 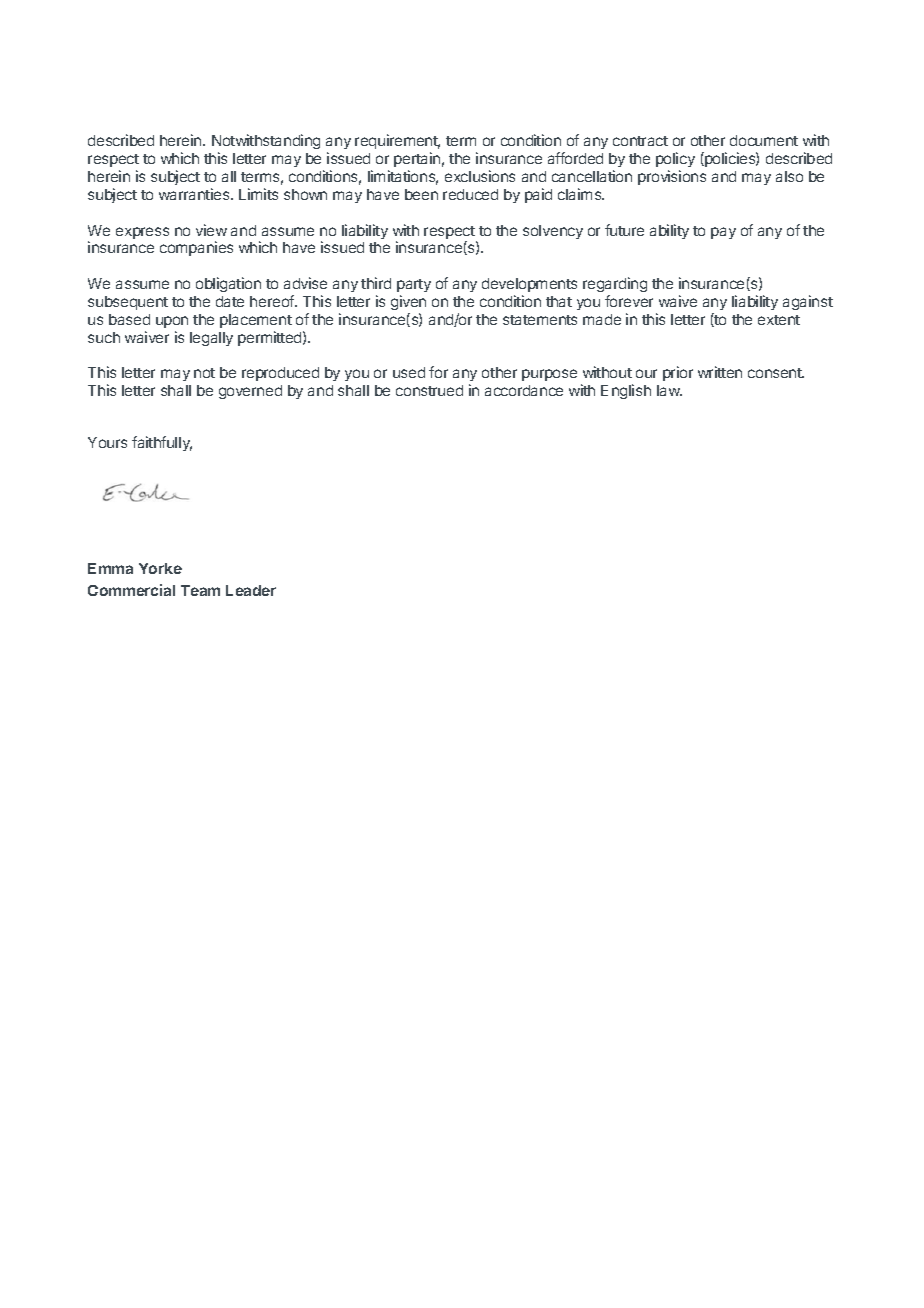 What do you see at coordinates (195, 194) in the document?
I see `warranties` at bounding box center [195, 194].
